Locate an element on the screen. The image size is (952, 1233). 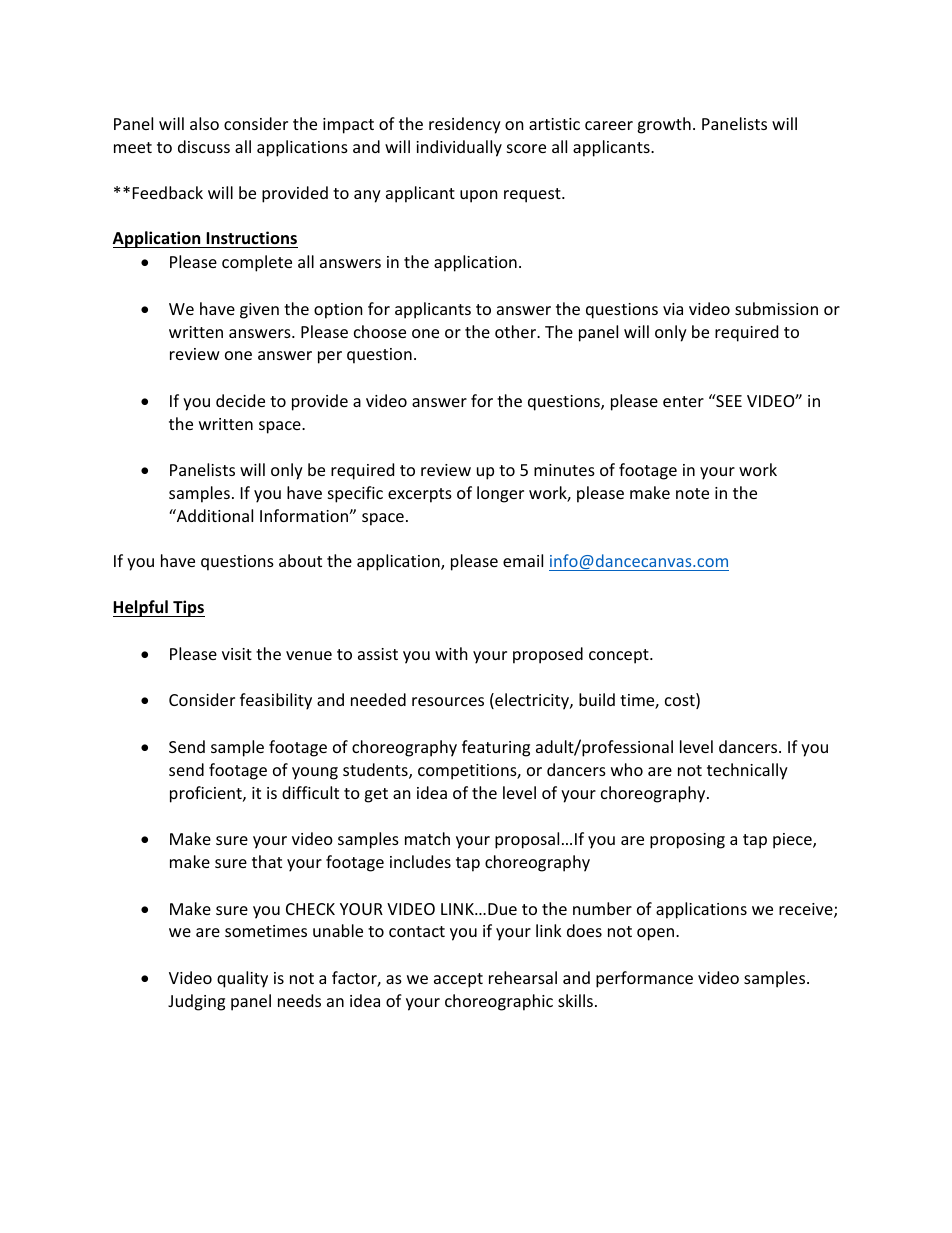
accept is located at coordinates (458, 980).
